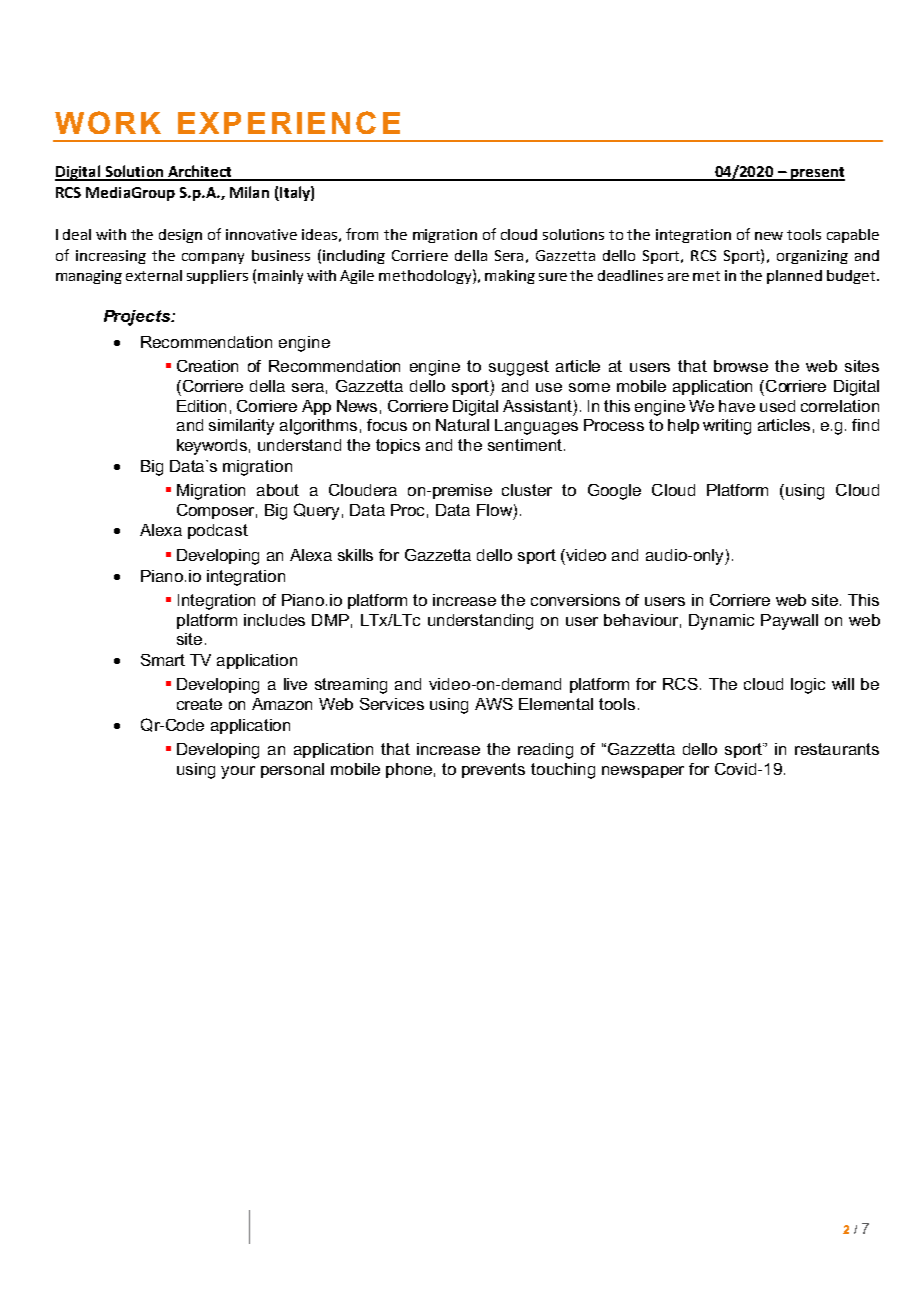 This screenshot has height=1308, width=924. Describe the element at coordinates (837, 749) in the screenshot. I see `restaurants` at that location.
